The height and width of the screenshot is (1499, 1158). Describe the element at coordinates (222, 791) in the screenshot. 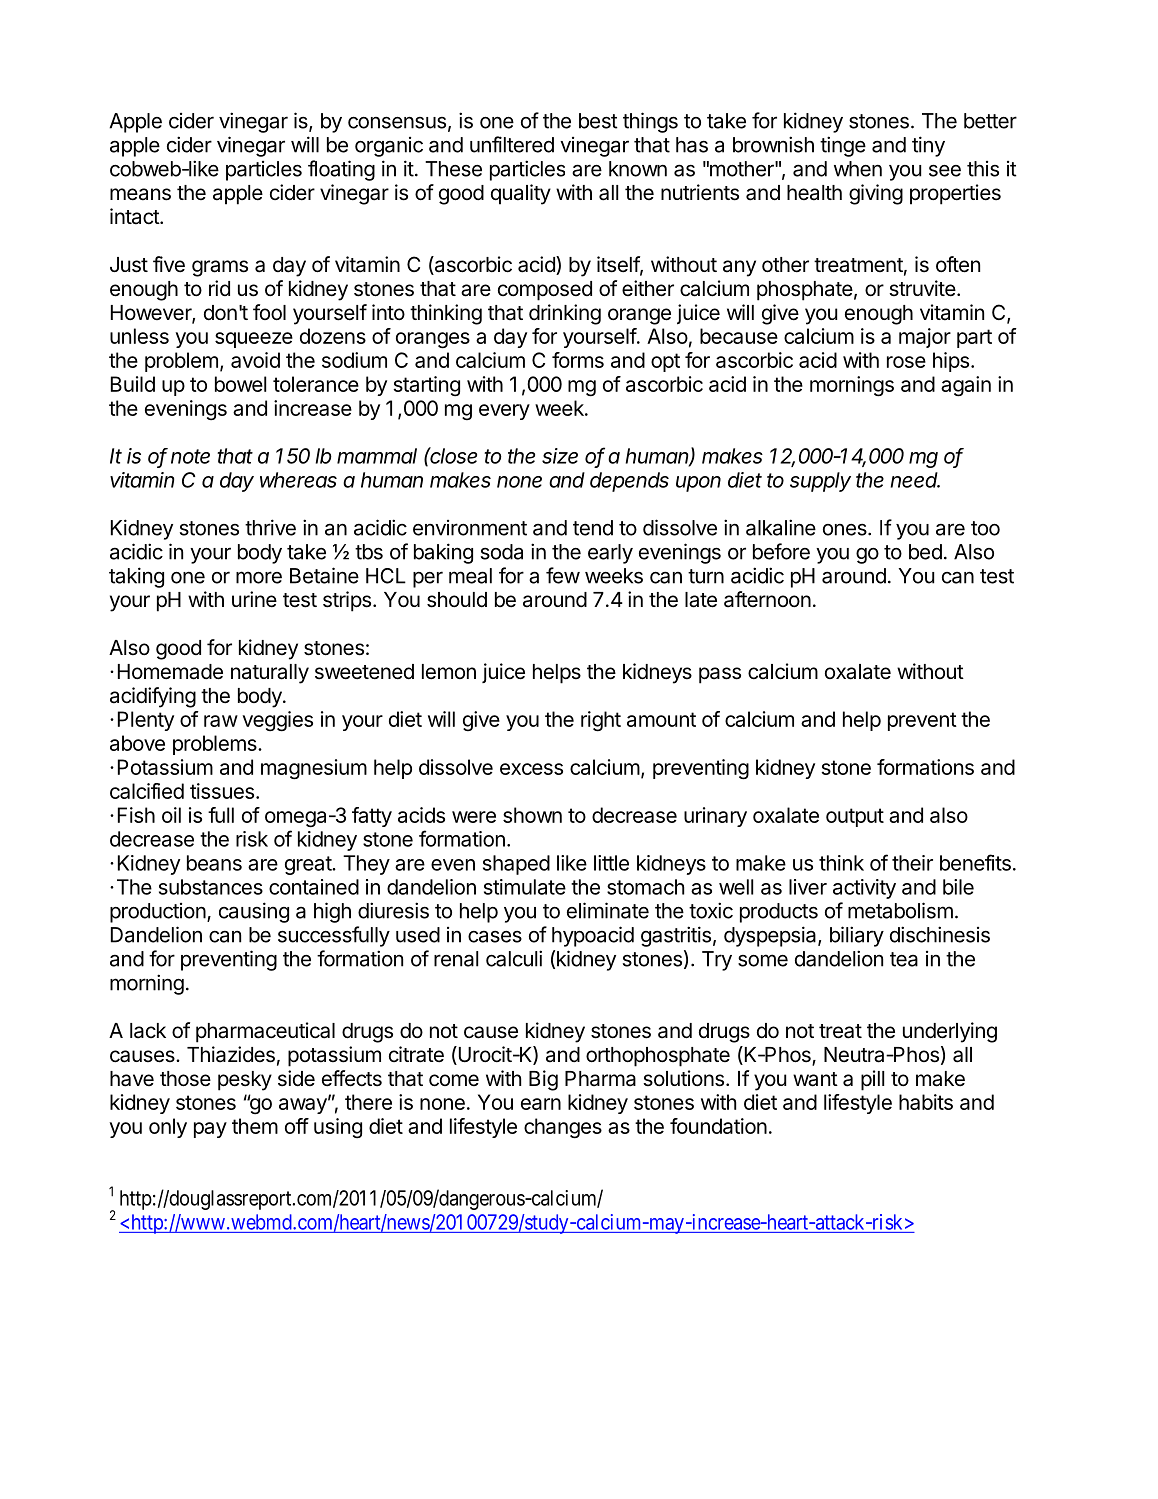

I see `tissues` at that location.
